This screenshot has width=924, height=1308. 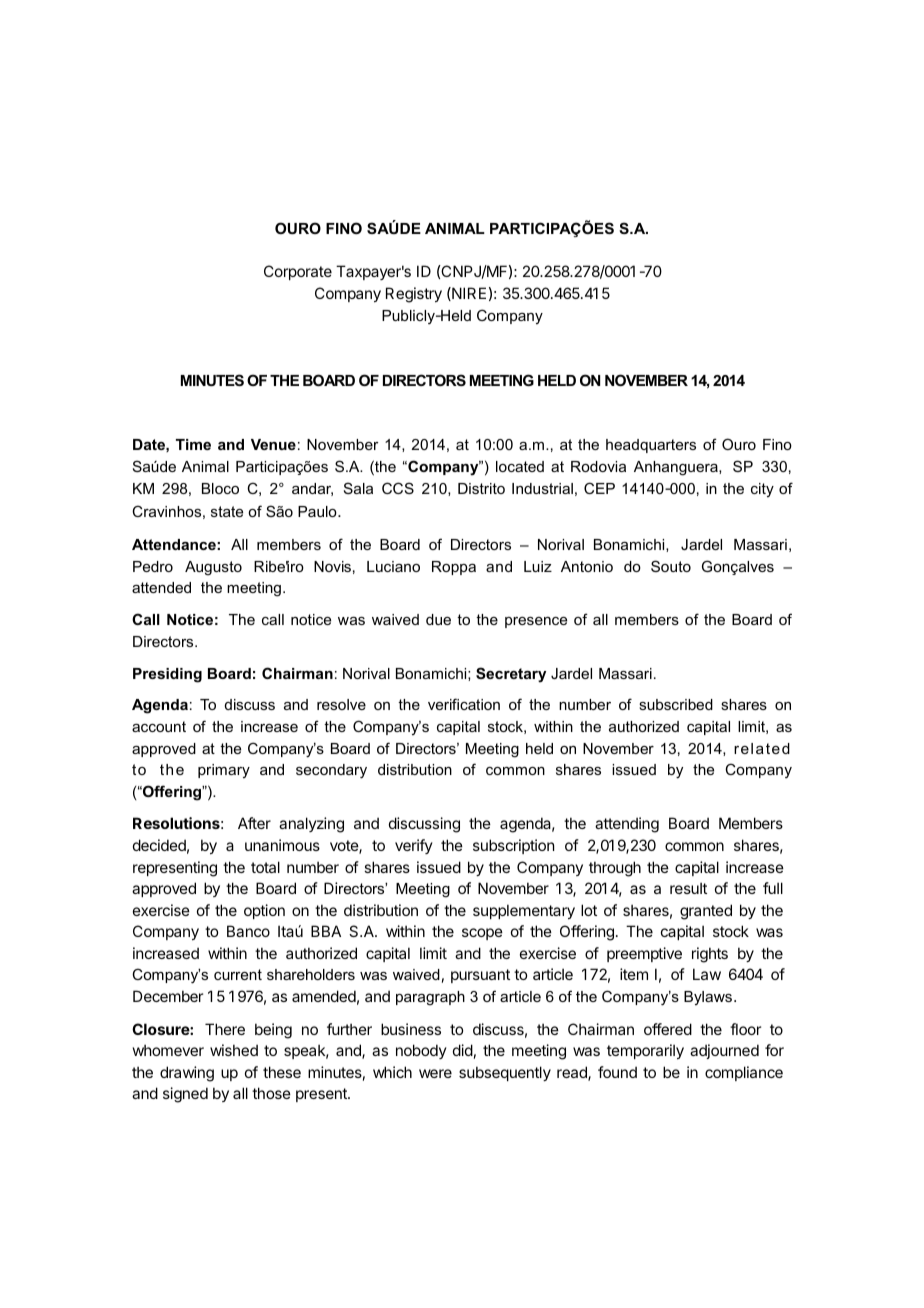 I want to click on total, so click(x=265, y=867).
